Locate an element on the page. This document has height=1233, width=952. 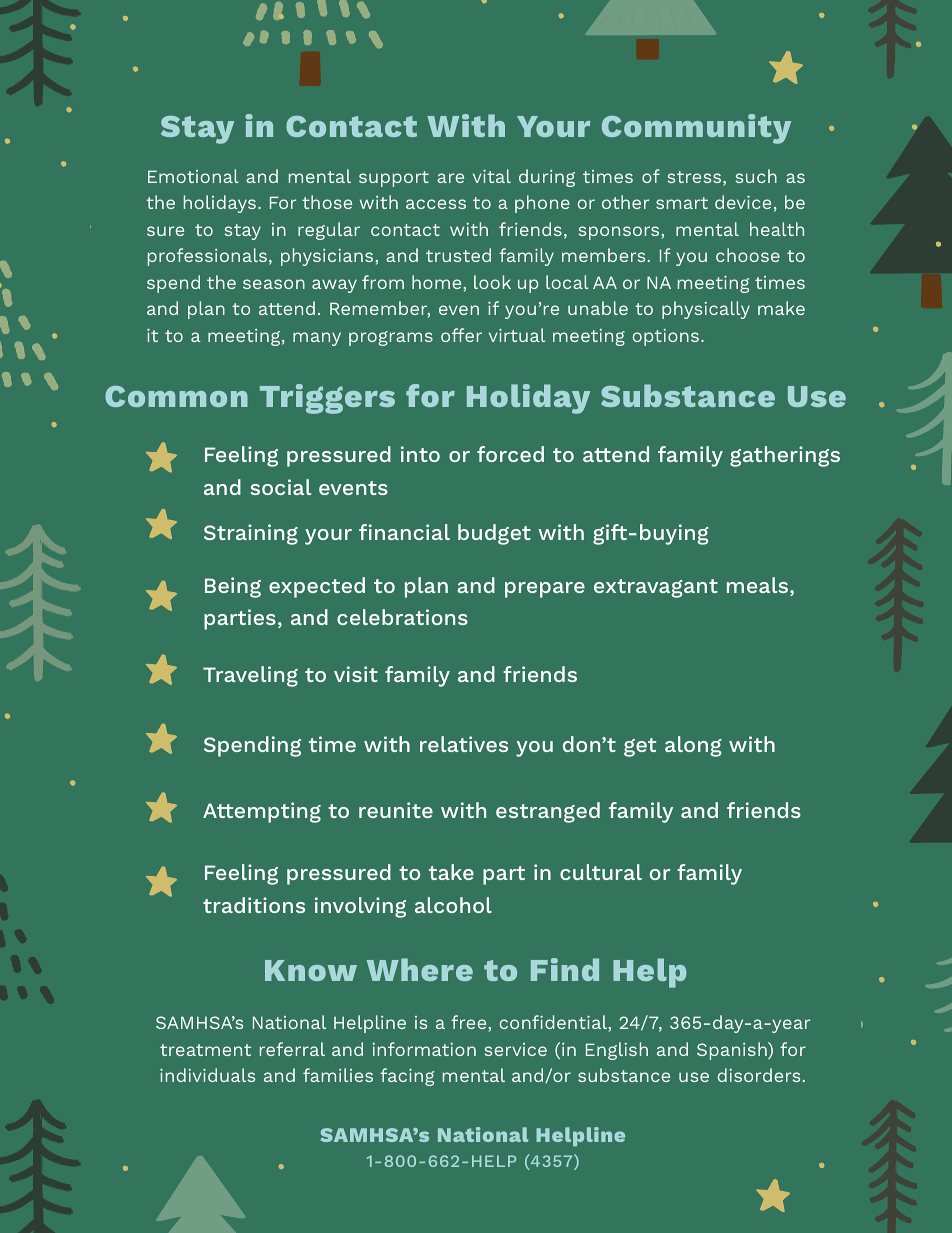
Community is located at coordinates (696, 129).
